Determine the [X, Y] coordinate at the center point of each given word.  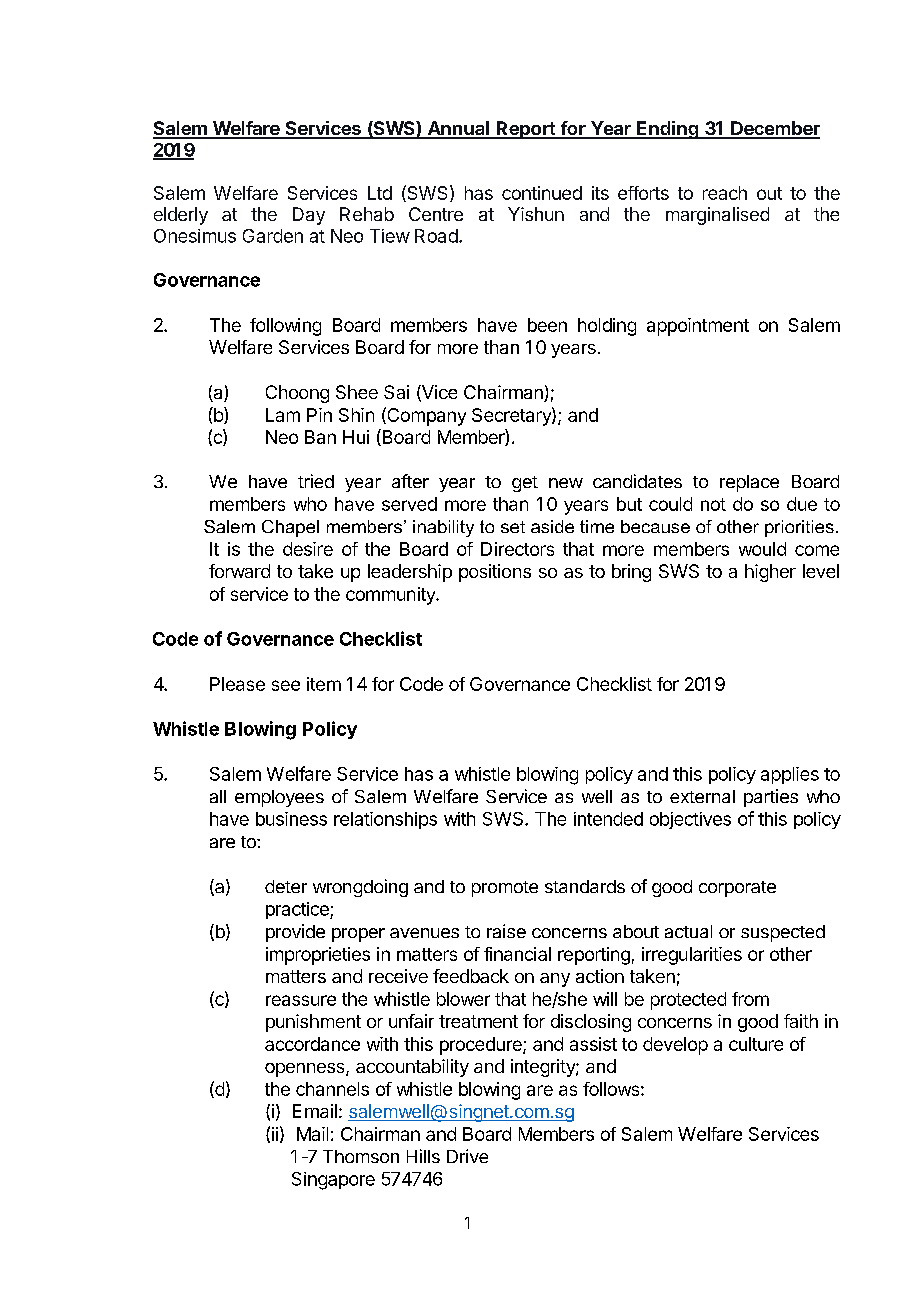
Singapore [333, 1181]
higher [770, 573]
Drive [467, 1156]
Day [309, 216]
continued [542, 193]
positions [495, 573]
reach [725, 193]
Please [237, 684]
